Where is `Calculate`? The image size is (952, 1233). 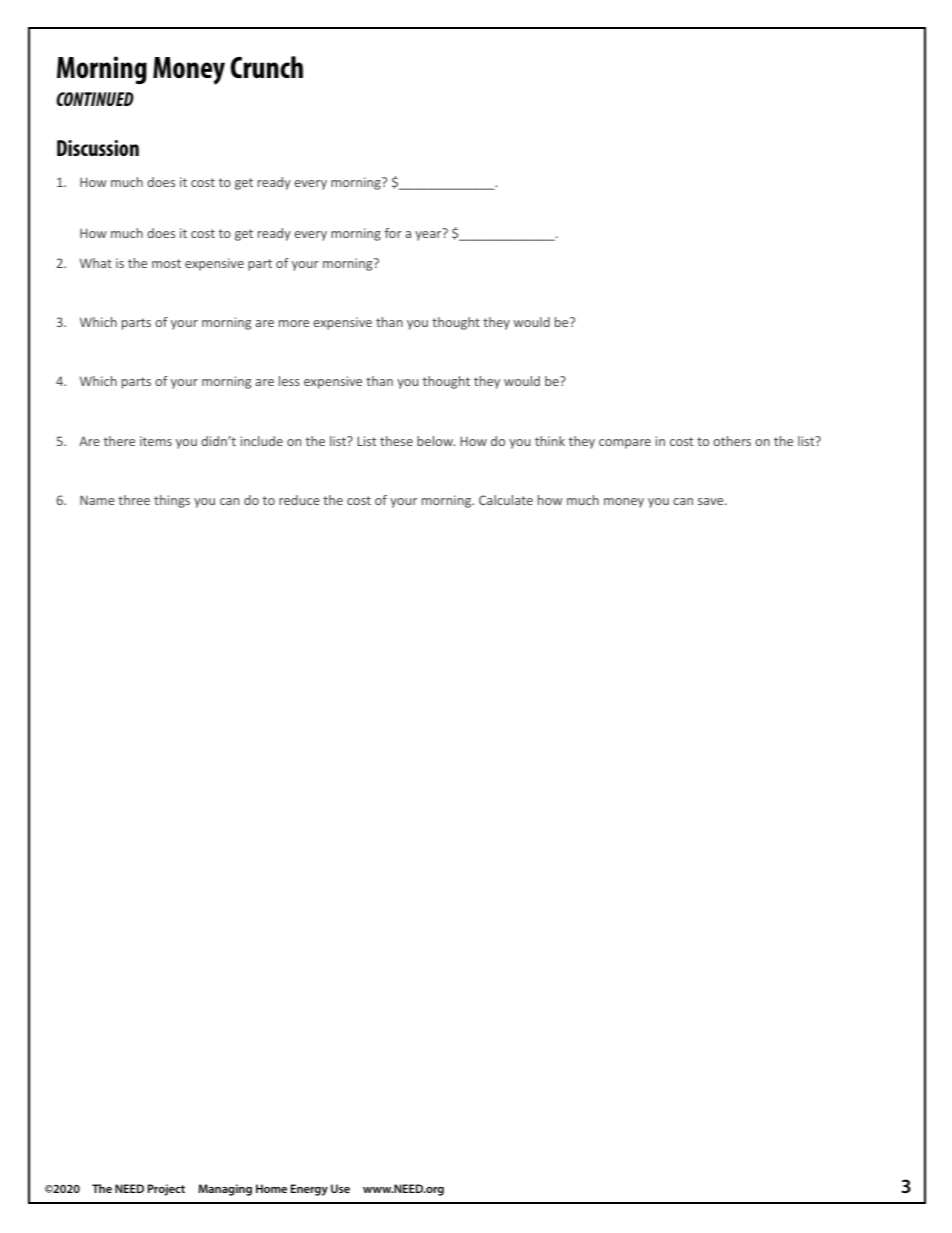 Calculate is located at coordinates (506, 500).
